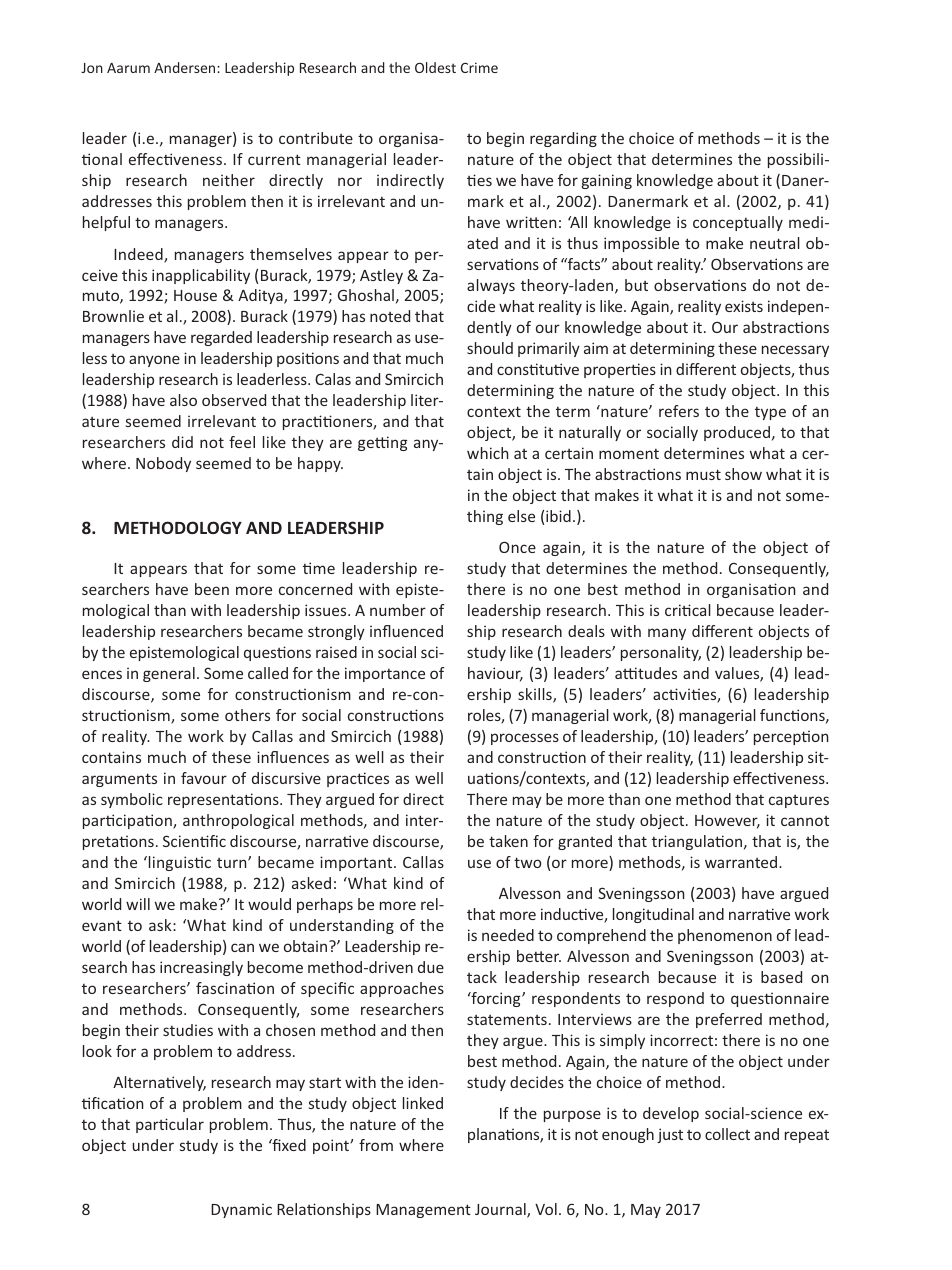  Describe the element at coordinates (738, 433) in the screenshot. I see `produced` at that location.
